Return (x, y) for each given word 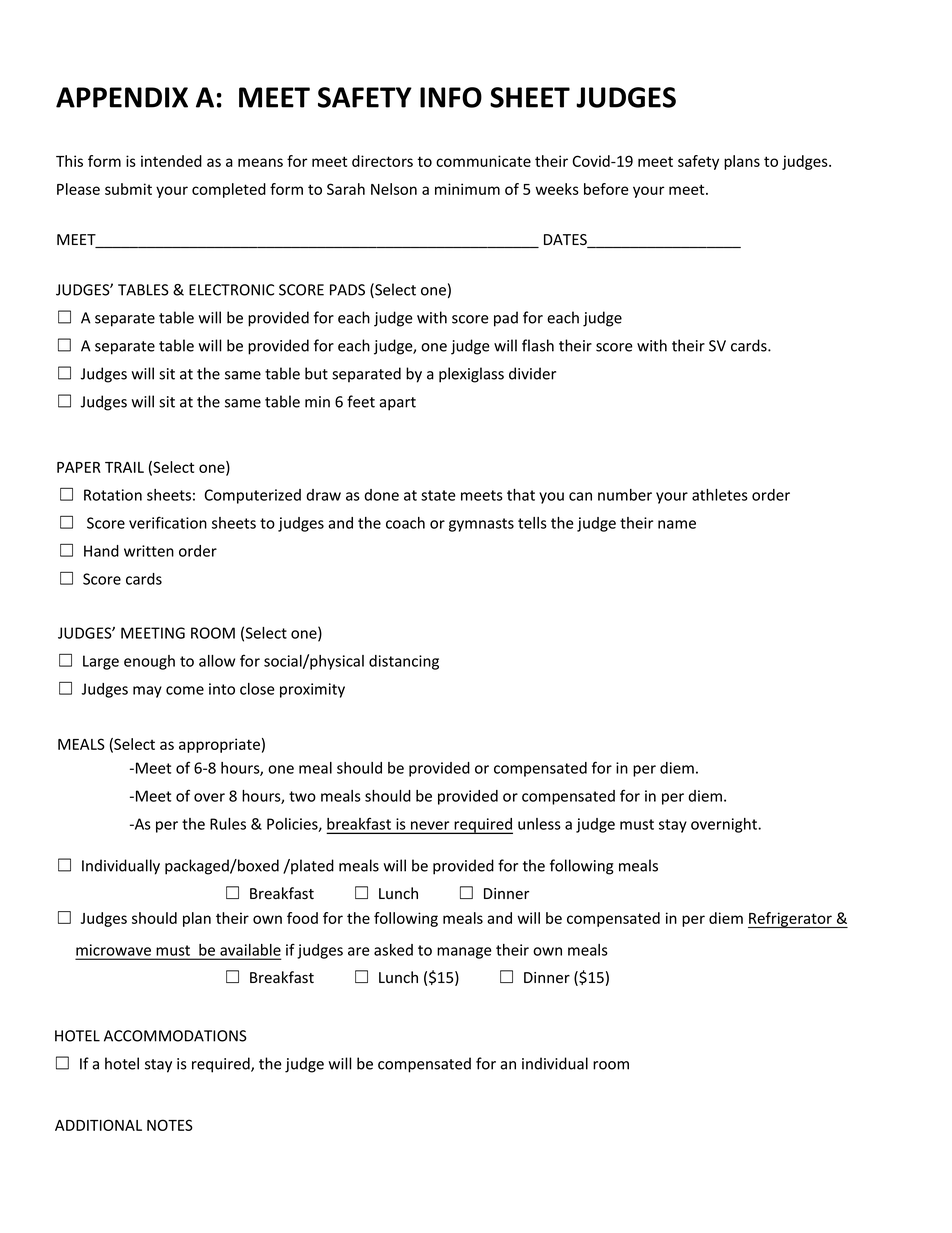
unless (539, 824)
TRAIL (124, 467)
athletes (720, 495)
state (438, 495)
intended (171, 161)
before (606, 189)
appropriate (219, 745)
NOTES (170, 1125)
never (430, 825)
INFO (451, 97)
